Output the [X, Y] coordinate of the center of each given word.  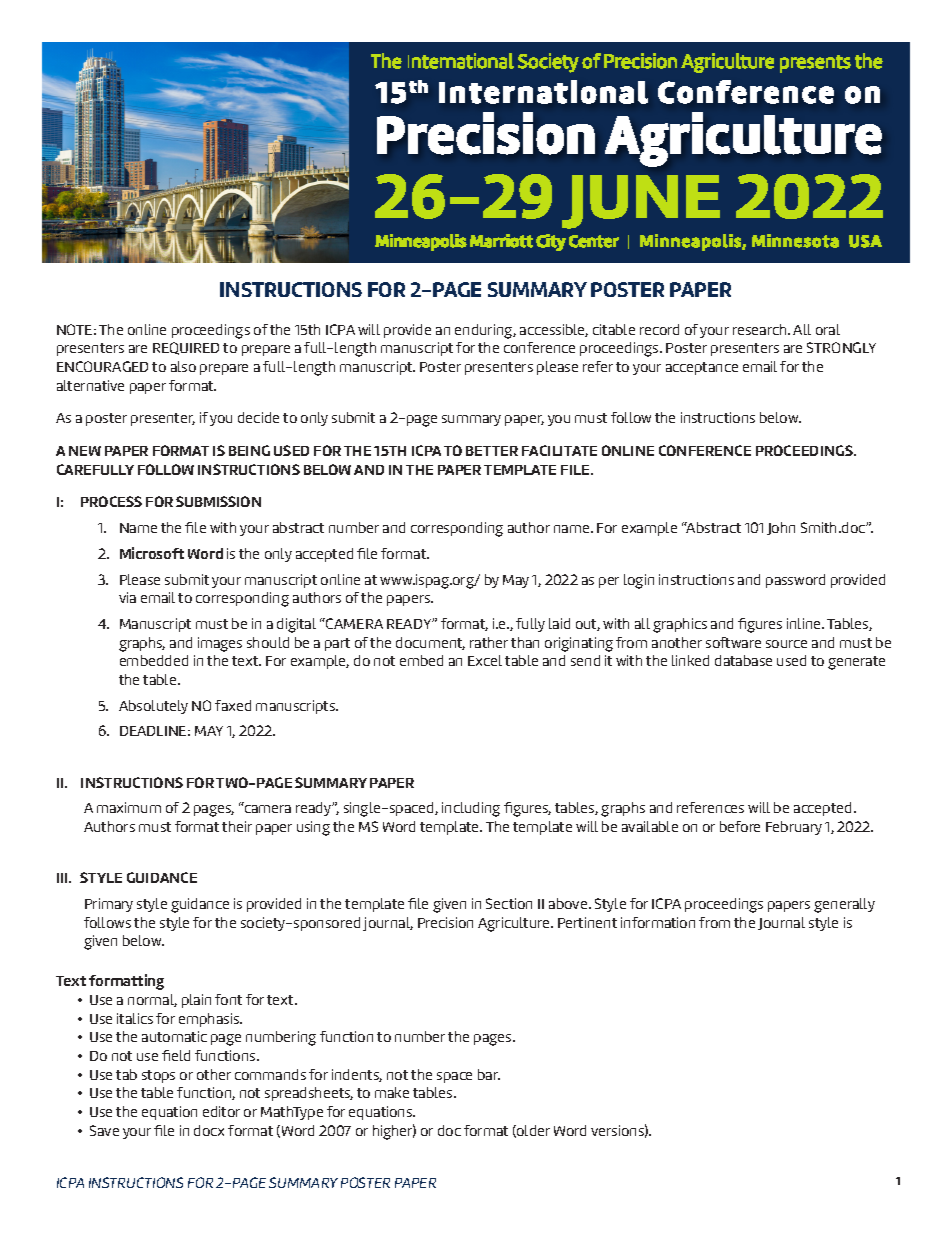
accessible [554, 330]
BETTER [492, 451]
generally [844, 905]
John [781, 528]
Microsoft [152, 553]
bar [489, 1074]
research [761, 329]
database [743, 660]
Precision [445, 922]
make [392, 1092]
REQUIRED [186, 348]
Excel [485, 660]
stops [158, 1076]
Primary [109, 905]
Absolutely [153, 707]
